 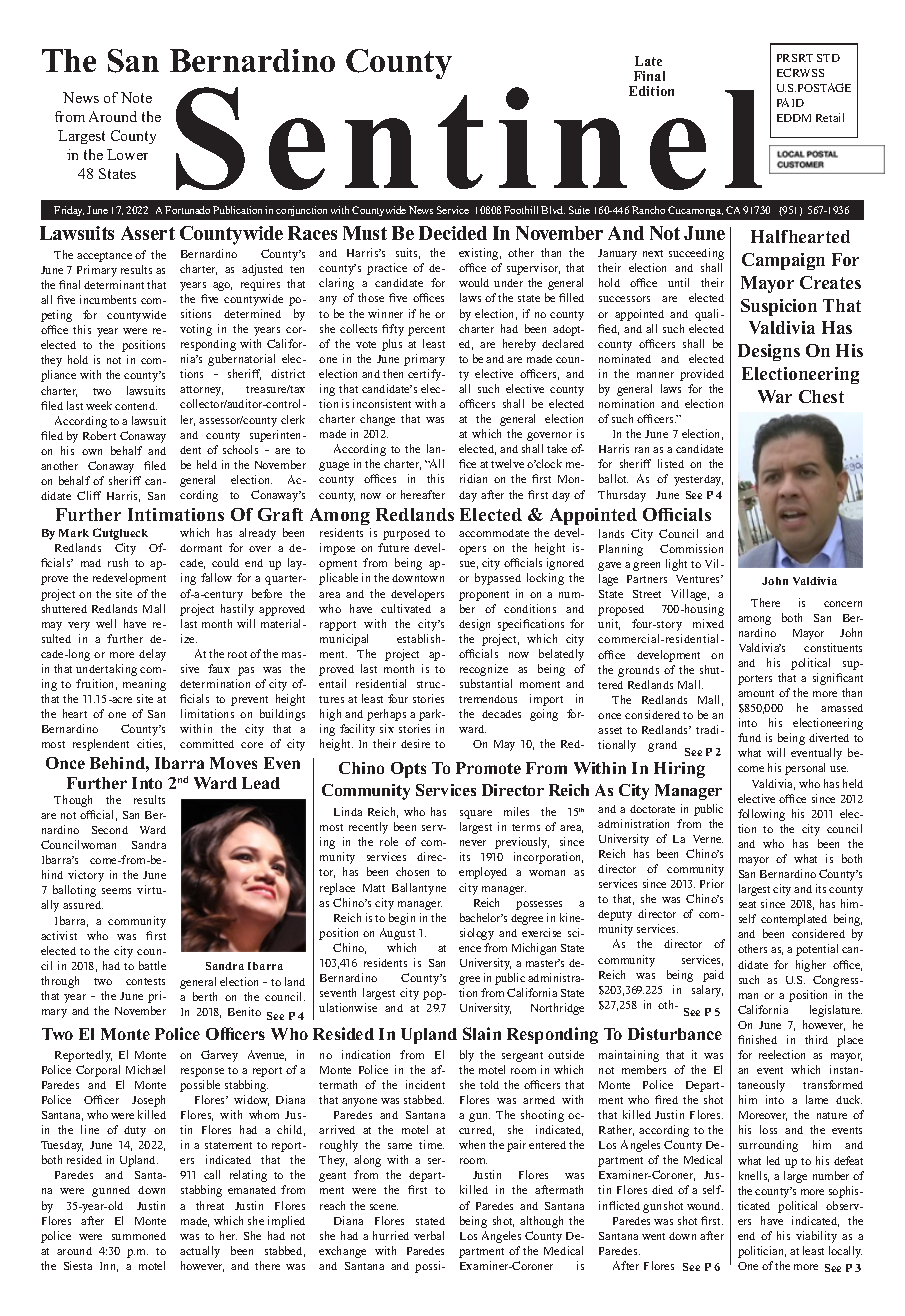 What do you see at coordinates (469, 138) in the screenshot?
I see `Sentinel` at bounding box center [469, 138].
